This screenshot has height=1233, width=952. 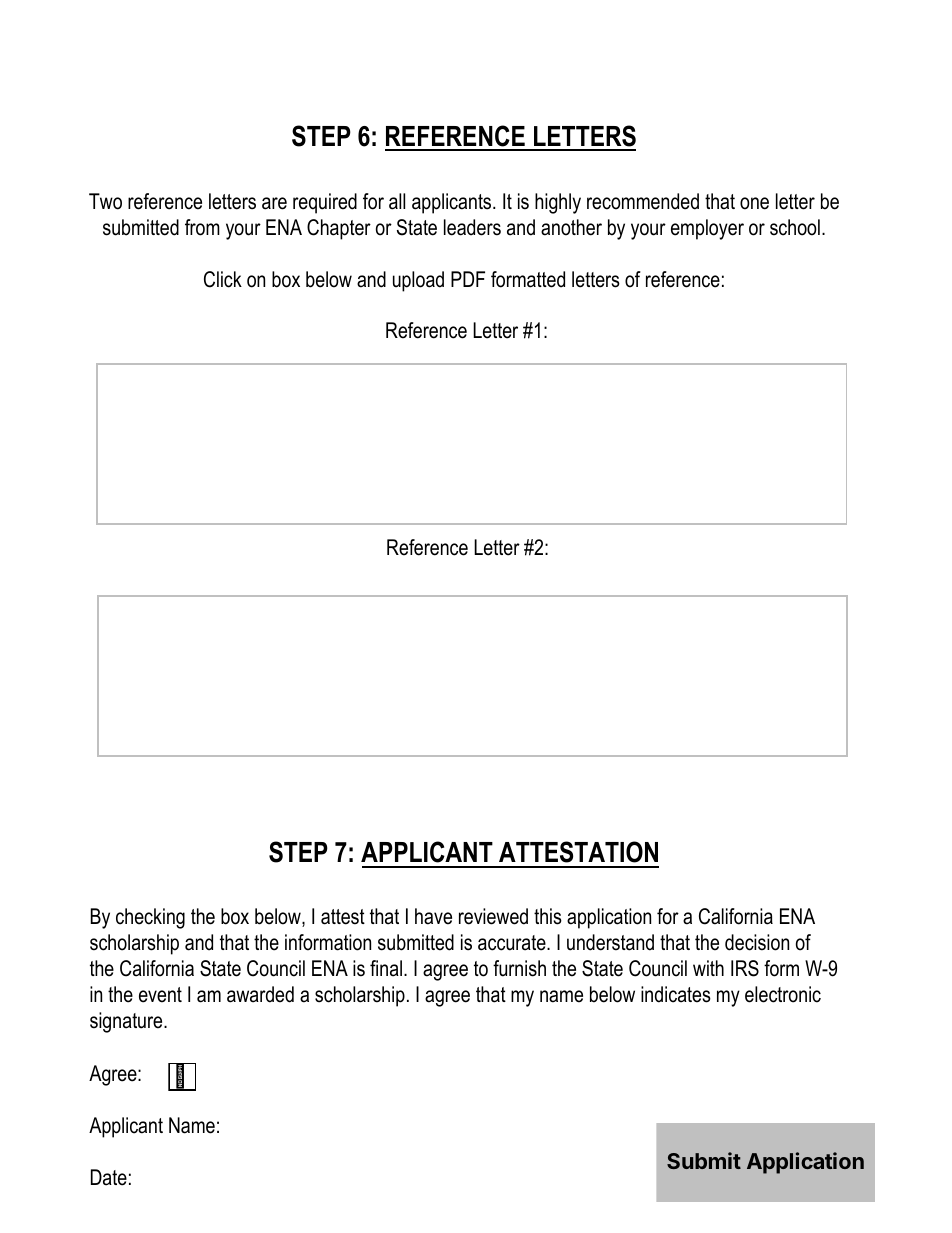 I want to click on have, so click(x=433, y=916).
